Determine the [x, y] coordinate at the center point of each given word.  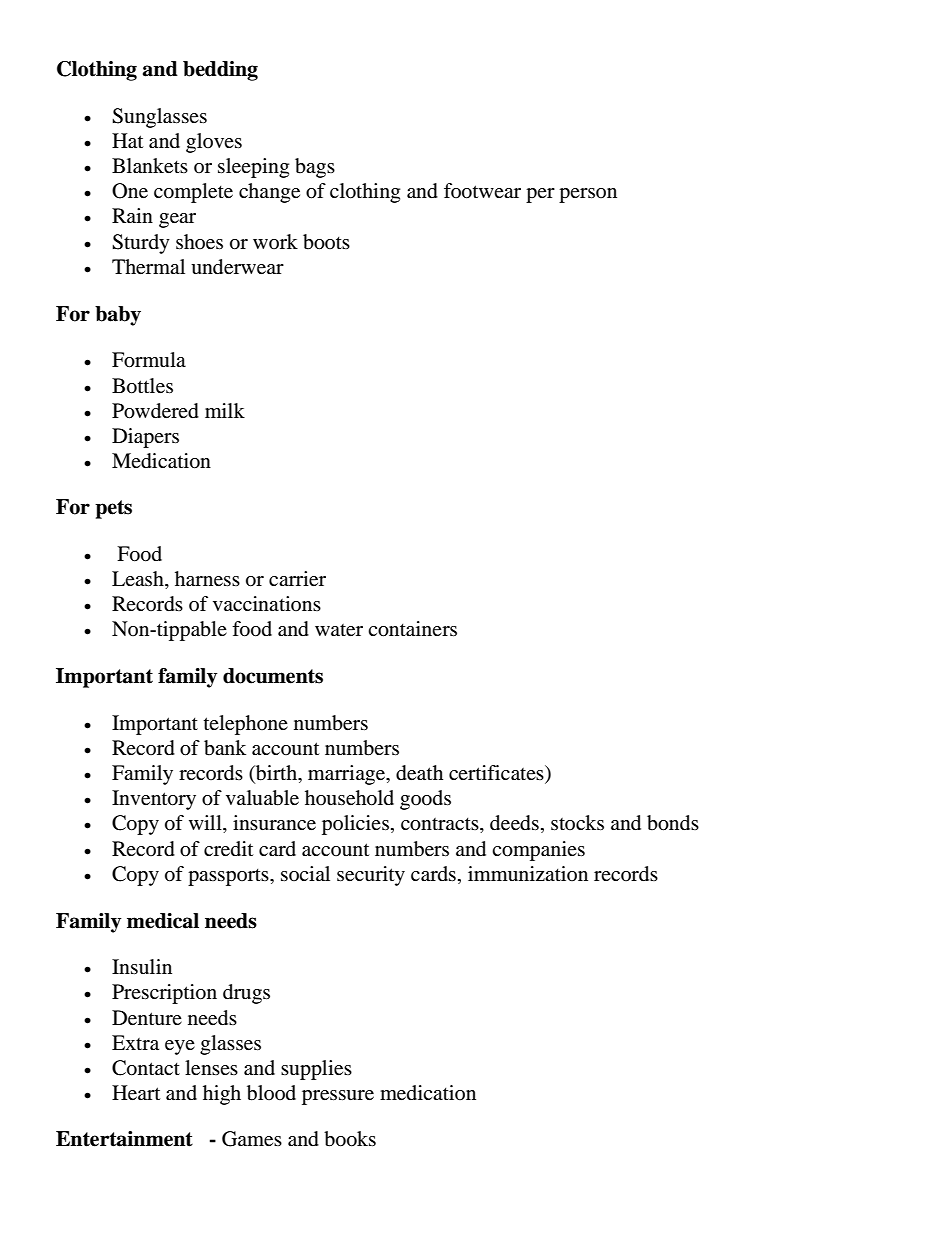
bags [315, 168]
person [588, 195]
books [350, 1139]
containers [412, 629]
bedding [220, 71]
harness [207, 579]
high [222, 1095]
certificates [497, 774]
